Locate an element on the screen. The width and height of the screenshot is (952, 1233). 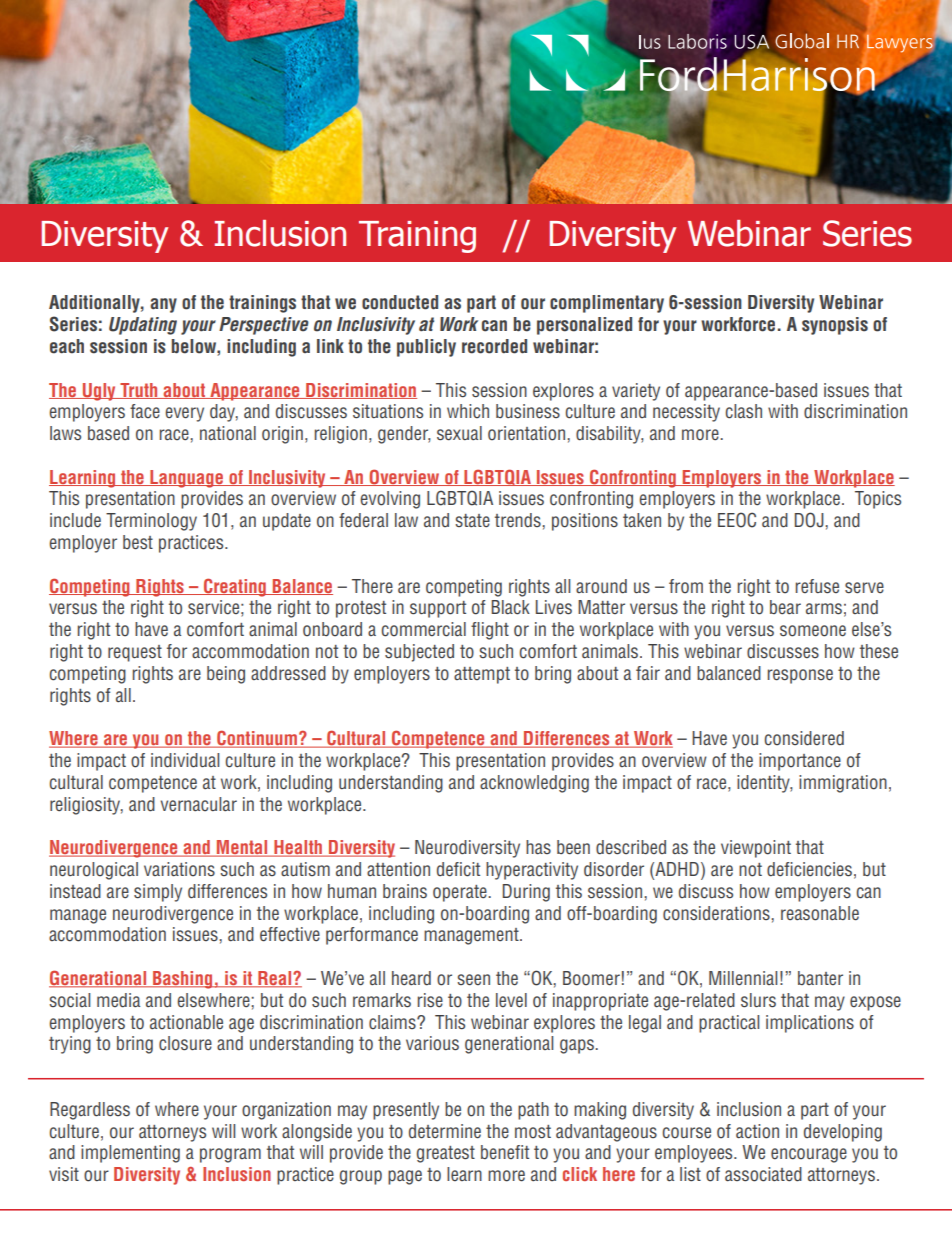
Terminology is located at coordinates (151, 522).
